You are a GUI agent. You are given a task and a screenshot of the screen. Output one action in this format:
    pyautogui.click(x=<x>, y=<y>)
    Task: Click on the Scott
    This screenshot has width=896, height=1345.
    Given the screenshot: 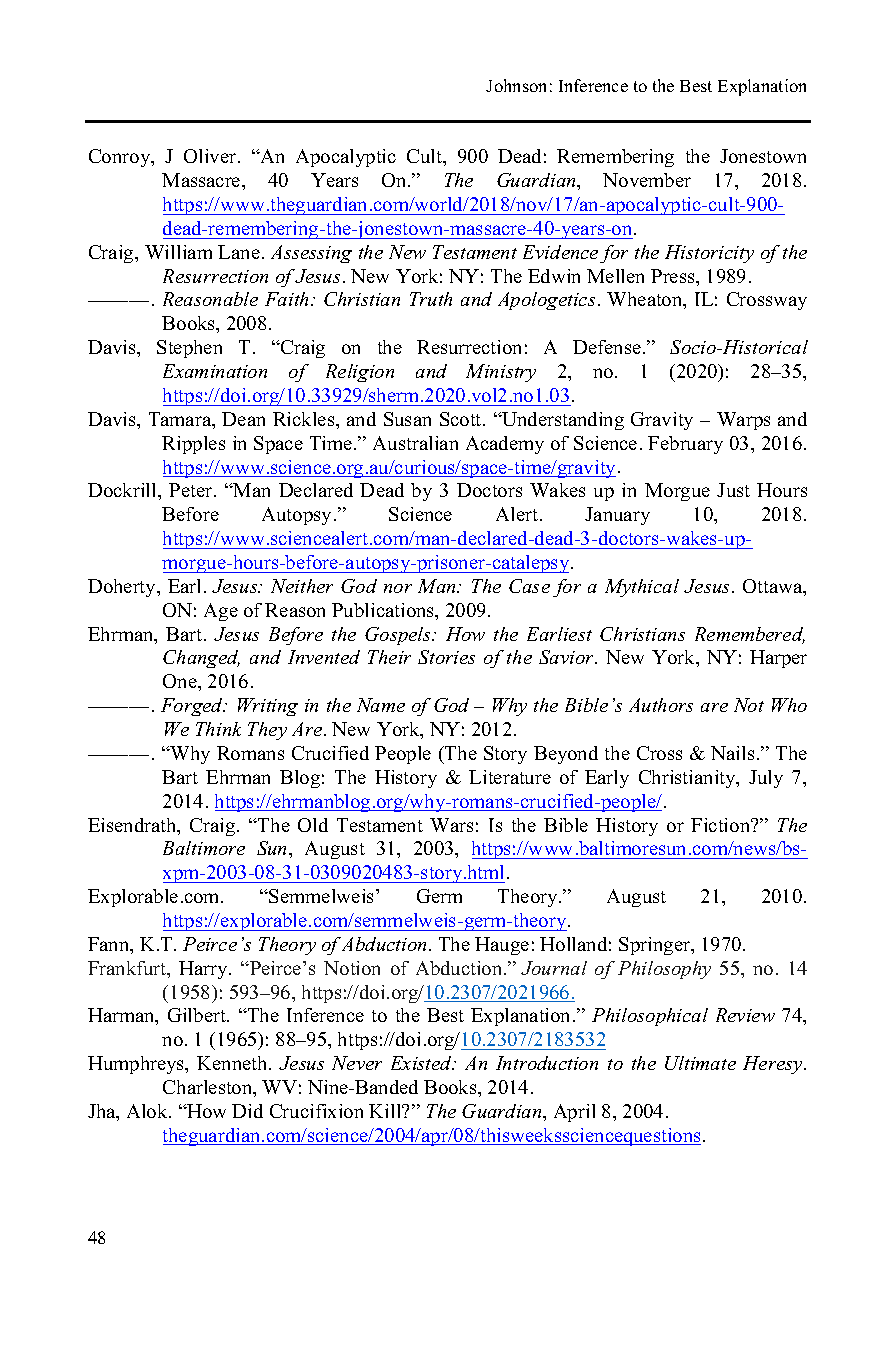 What is the action you would take?
    pyautogui.click(x=462, y=419)
